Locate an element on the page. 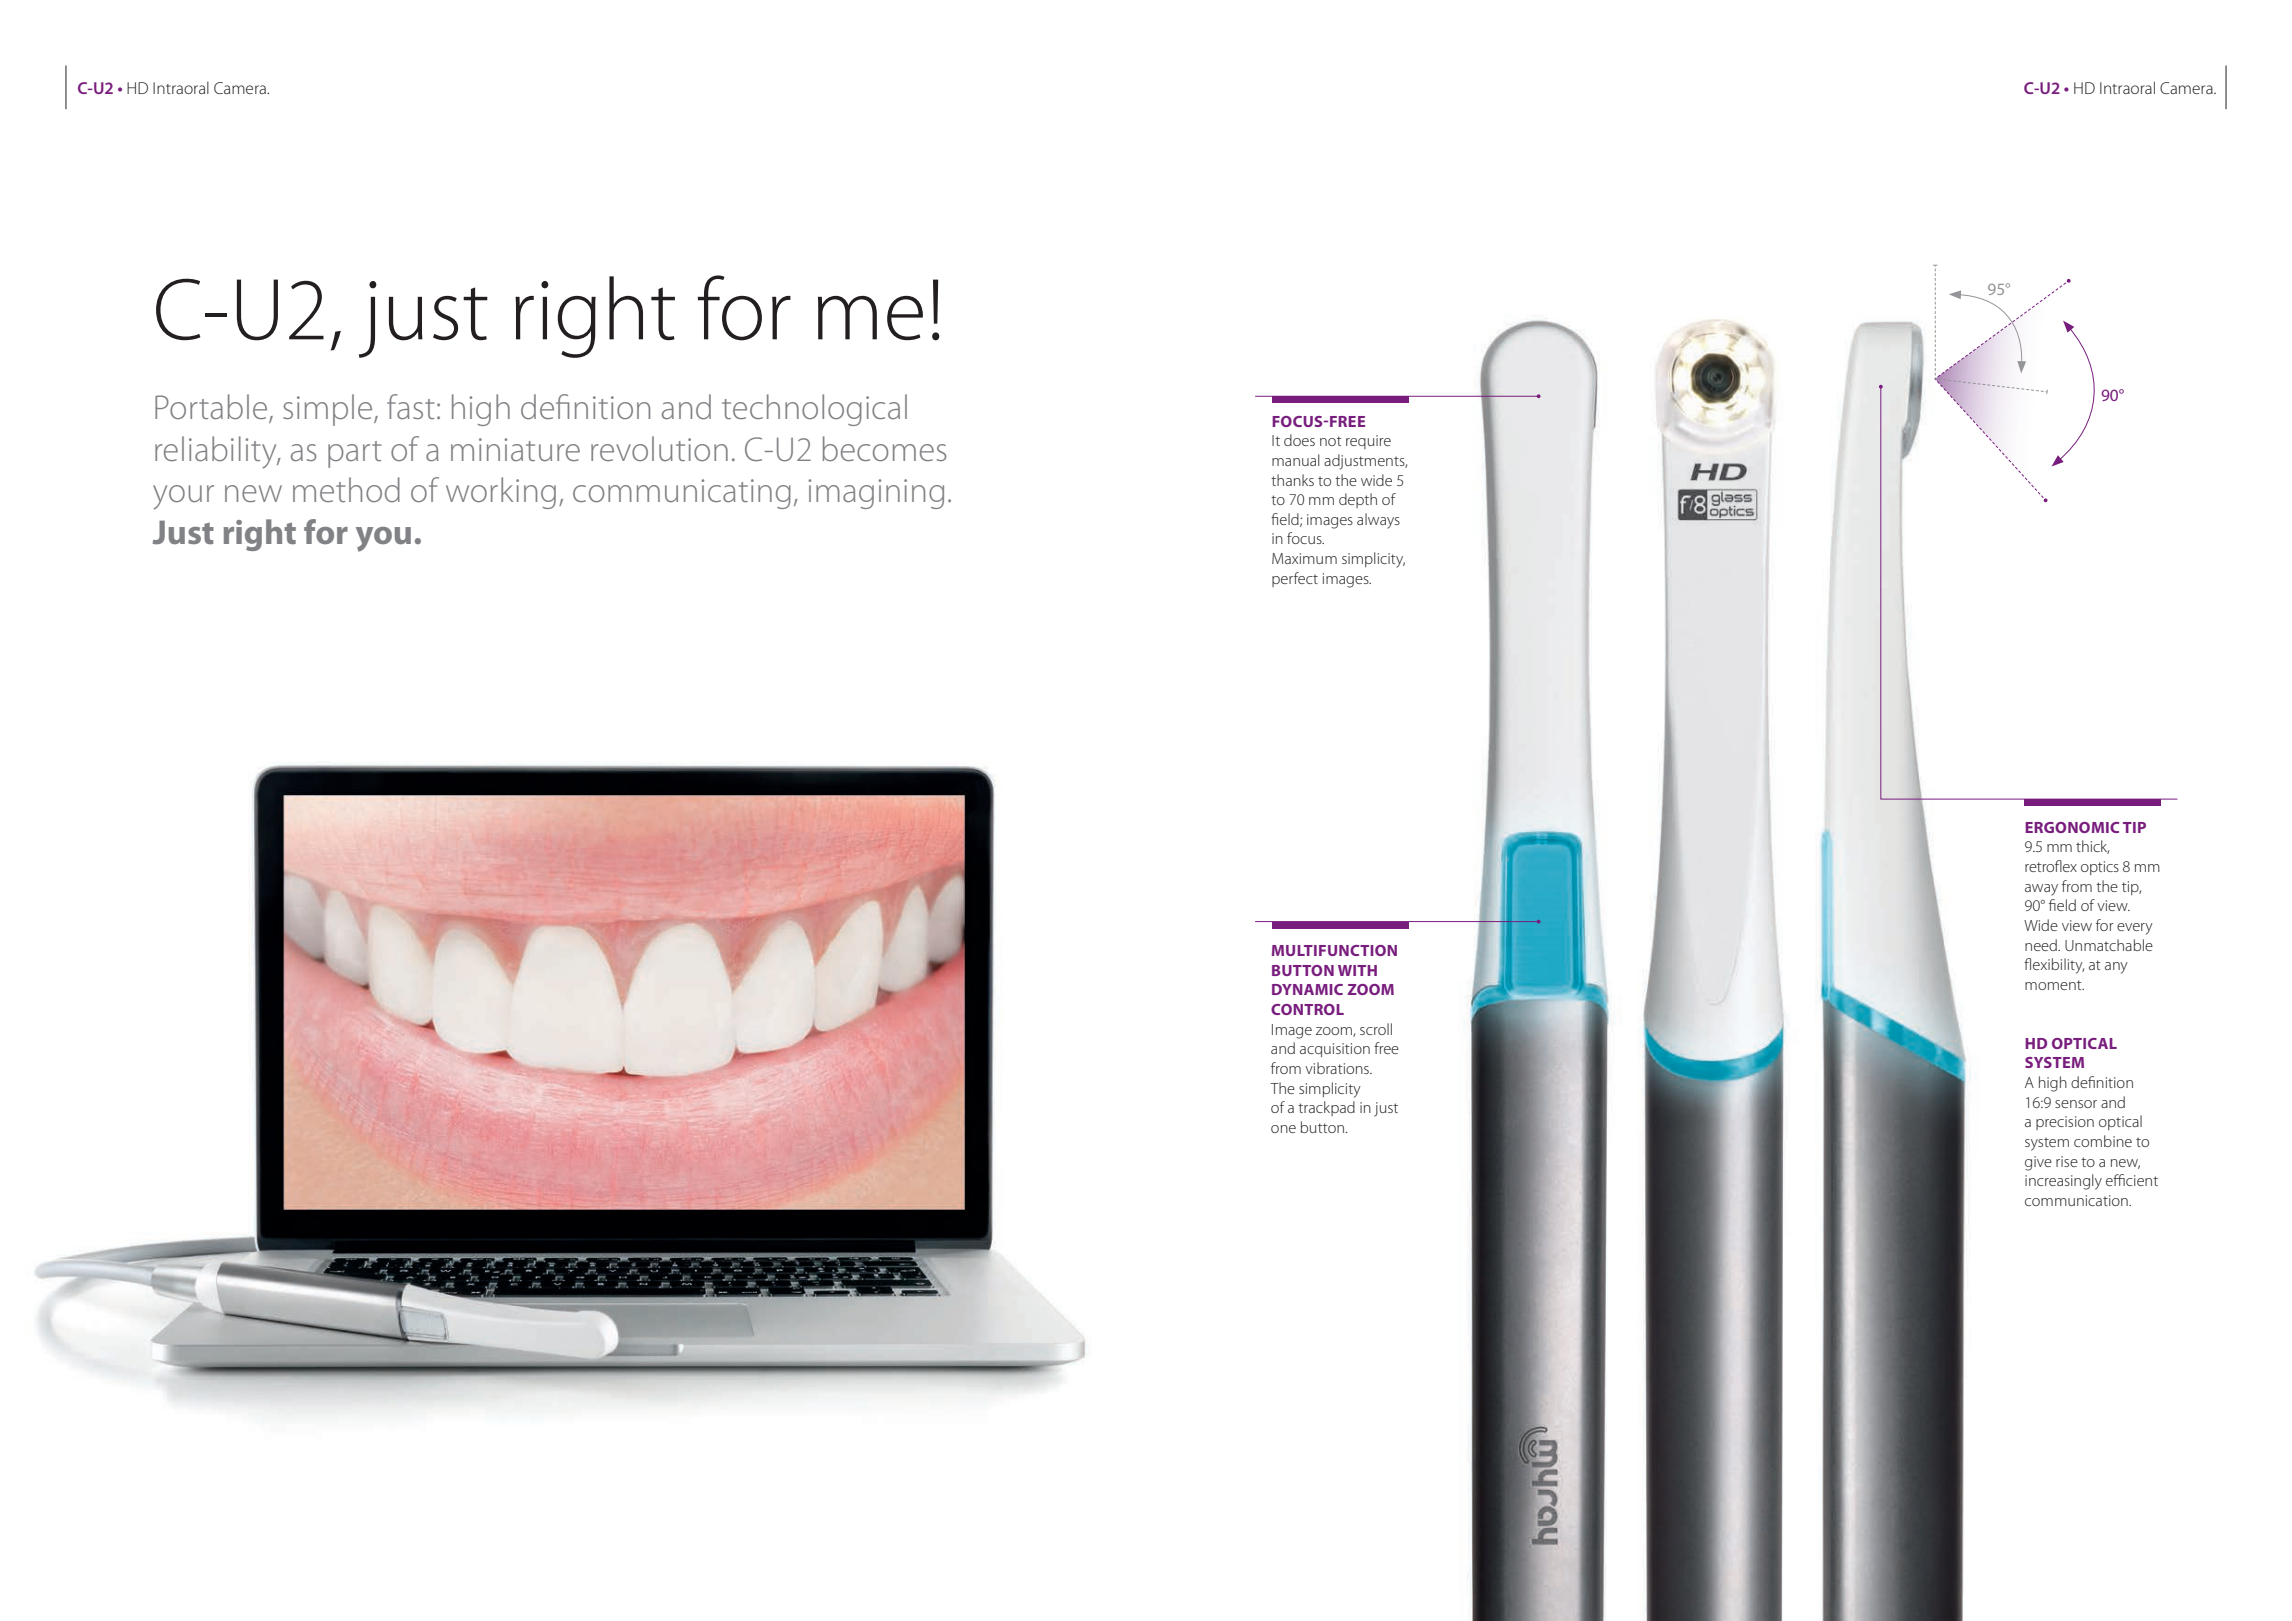  one is located at coordinates (1283, 1129).
